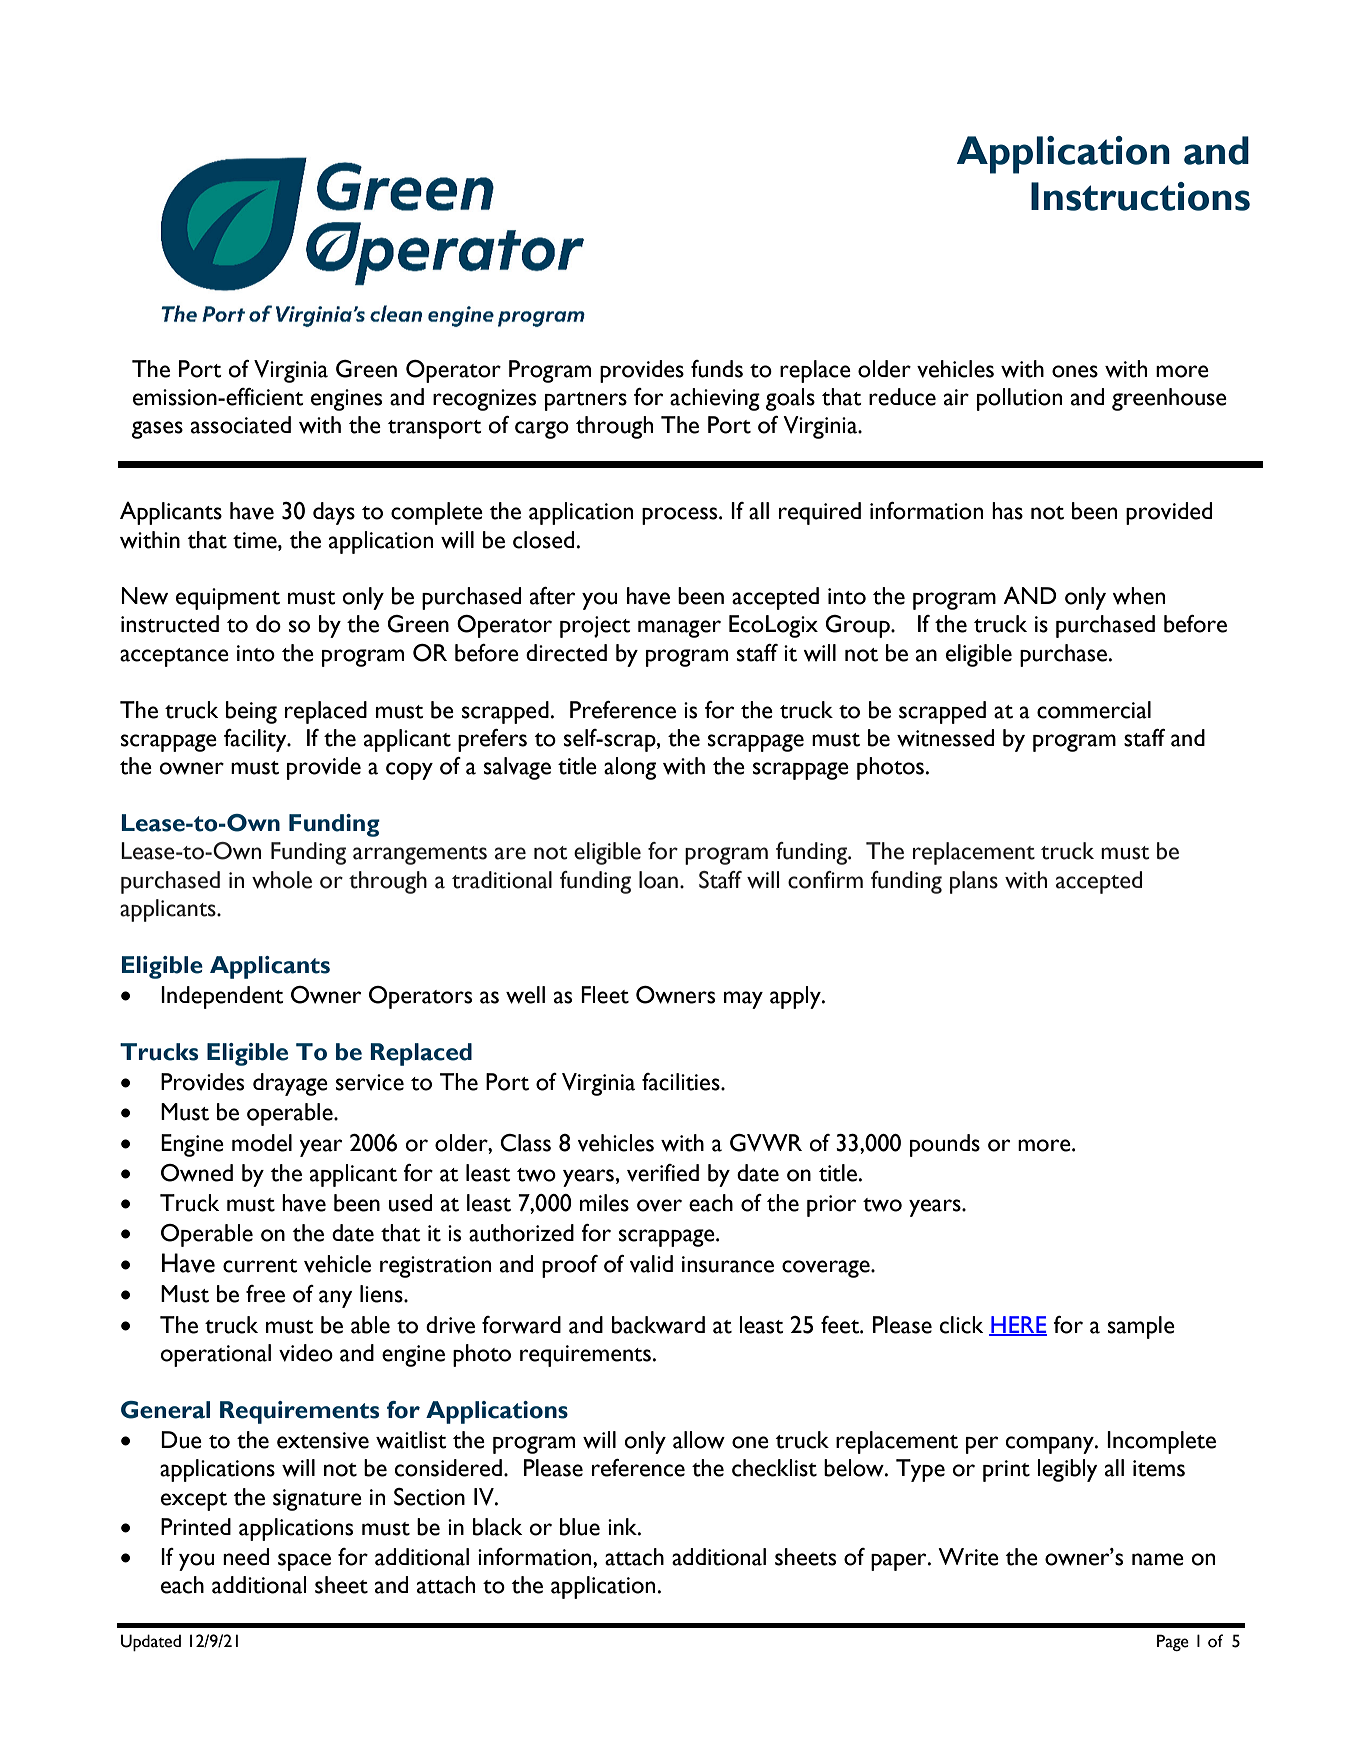 The height and width of the image is (1761, 1361). What do you see at coordinates (197, 1173) in the image?
I see `Owned` at bounding box center [197, 1173].
